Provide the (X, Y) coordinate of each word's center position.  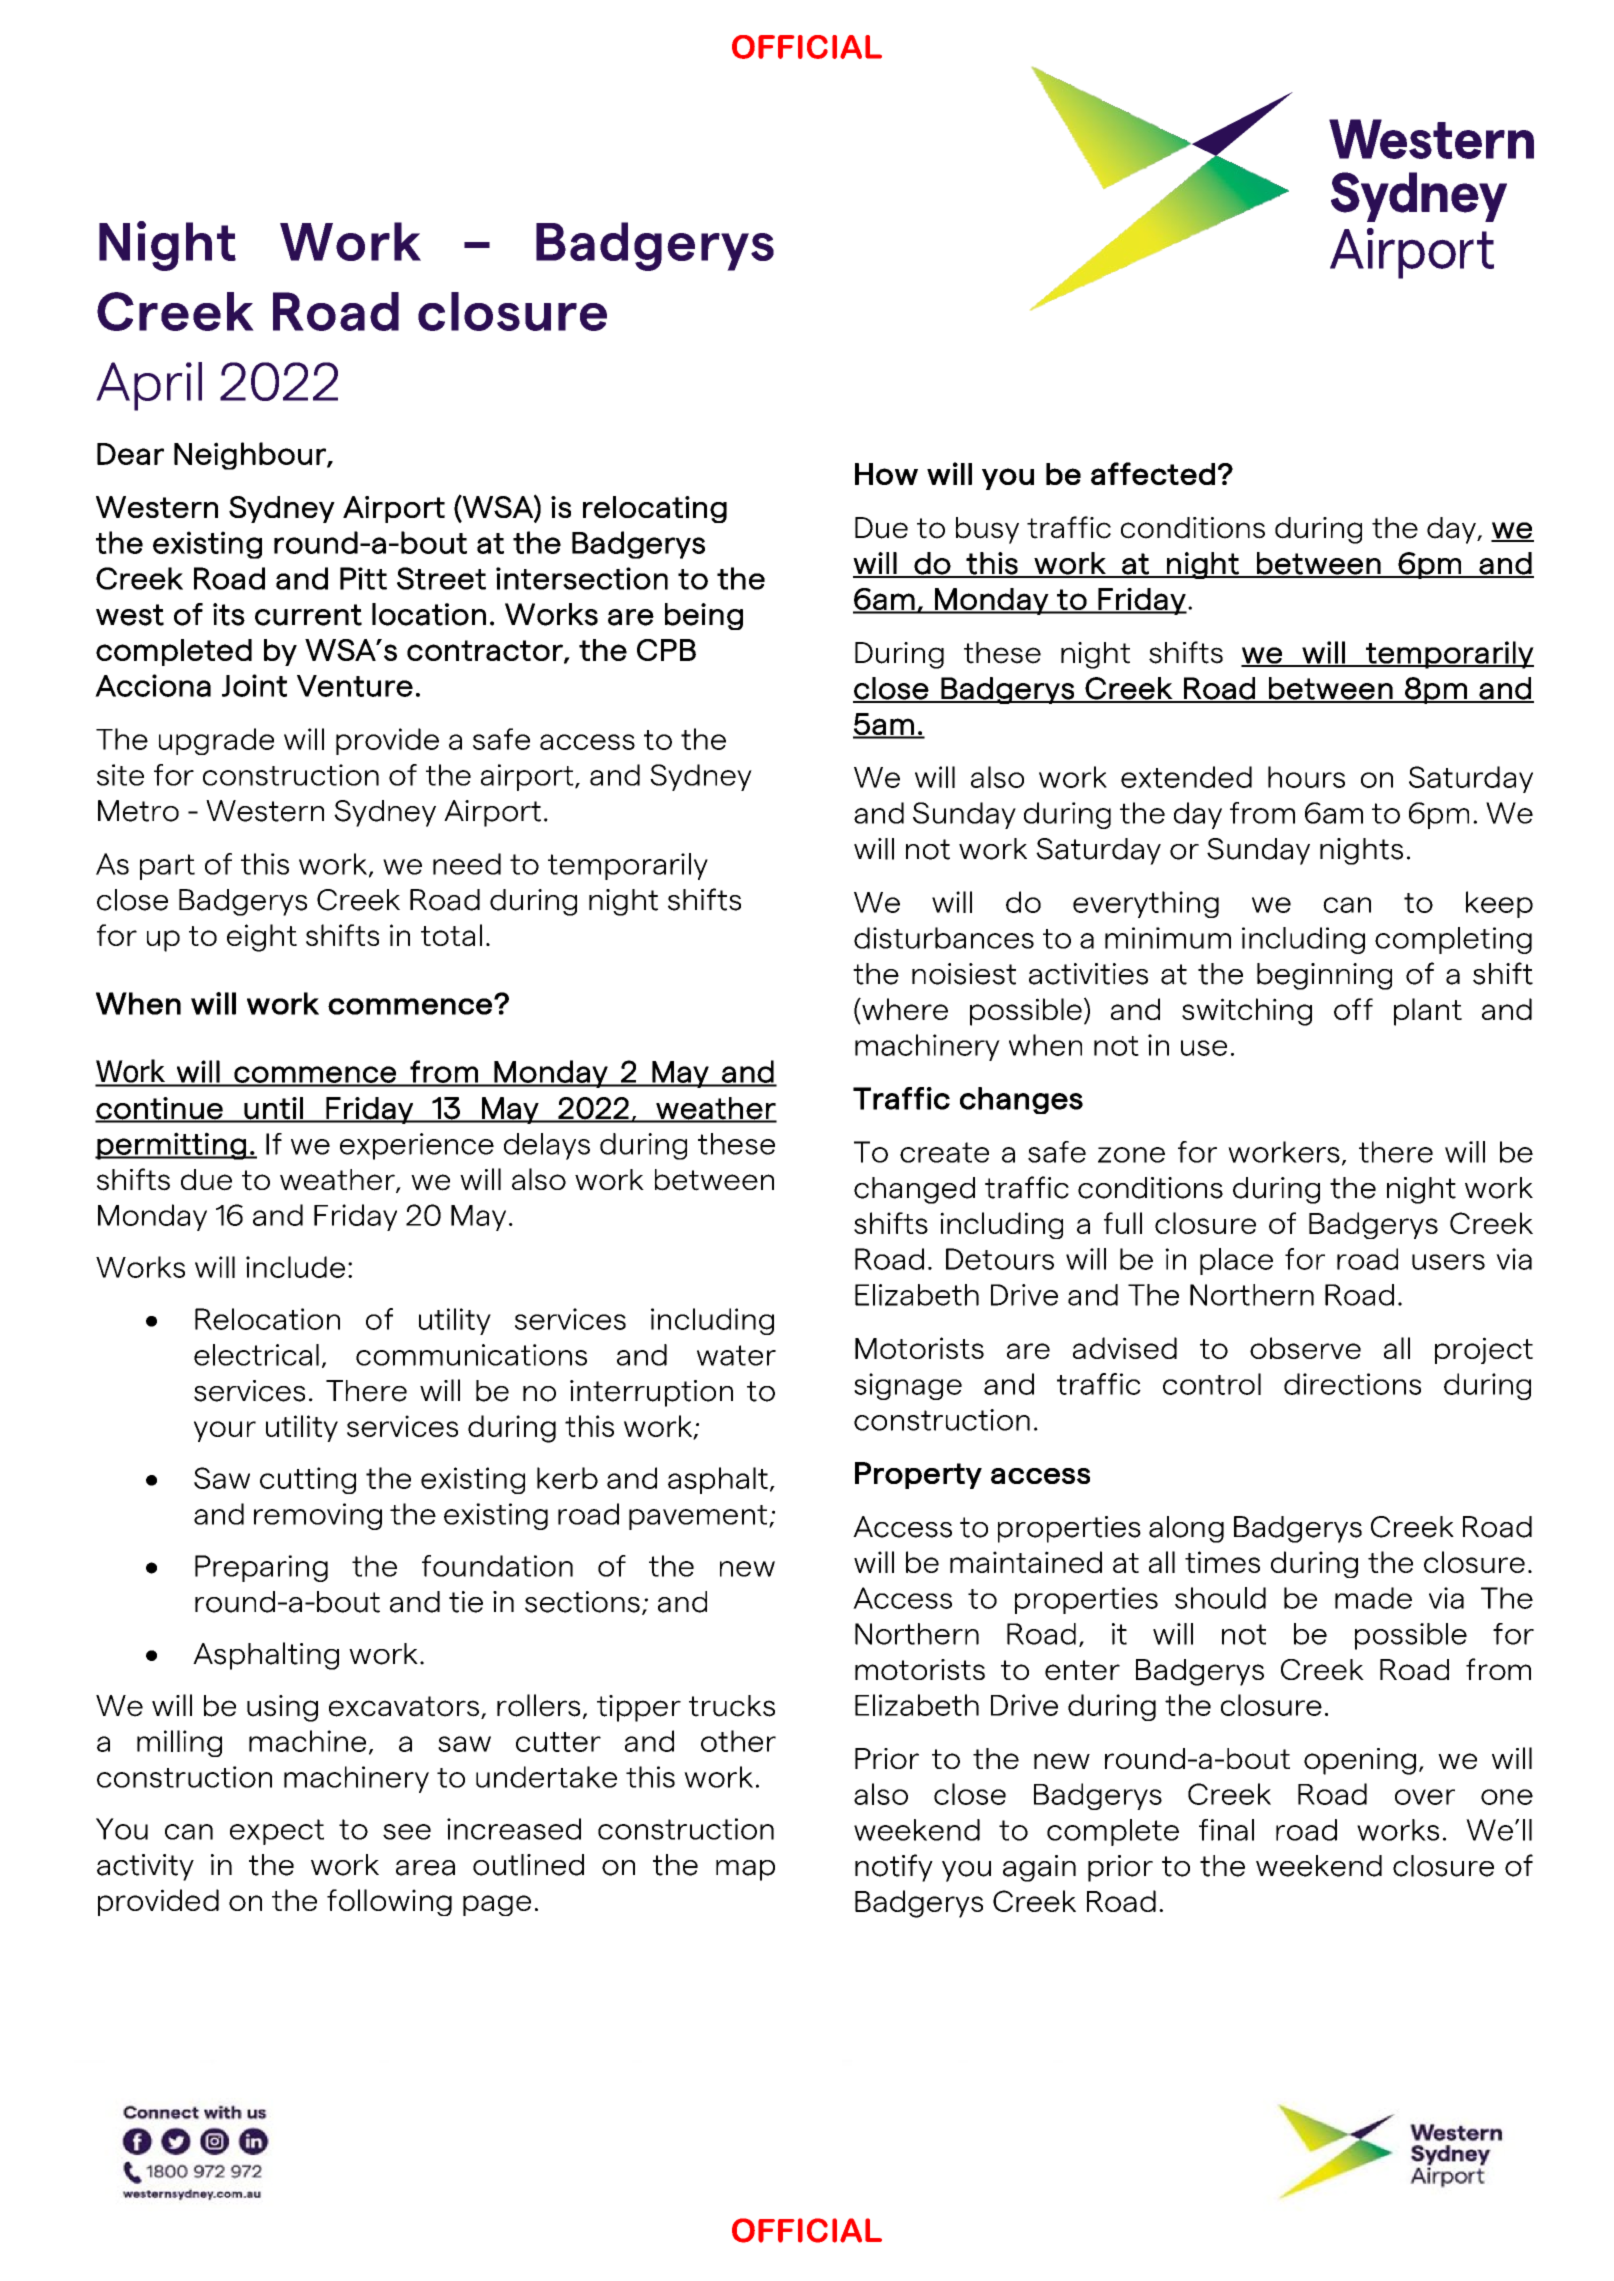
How (886, 474)
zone (1131, 1155)
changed (914, 1190)
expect (277, 1832)
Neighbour (251, 456)
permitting (172, 1146)
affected (1153, 473)
